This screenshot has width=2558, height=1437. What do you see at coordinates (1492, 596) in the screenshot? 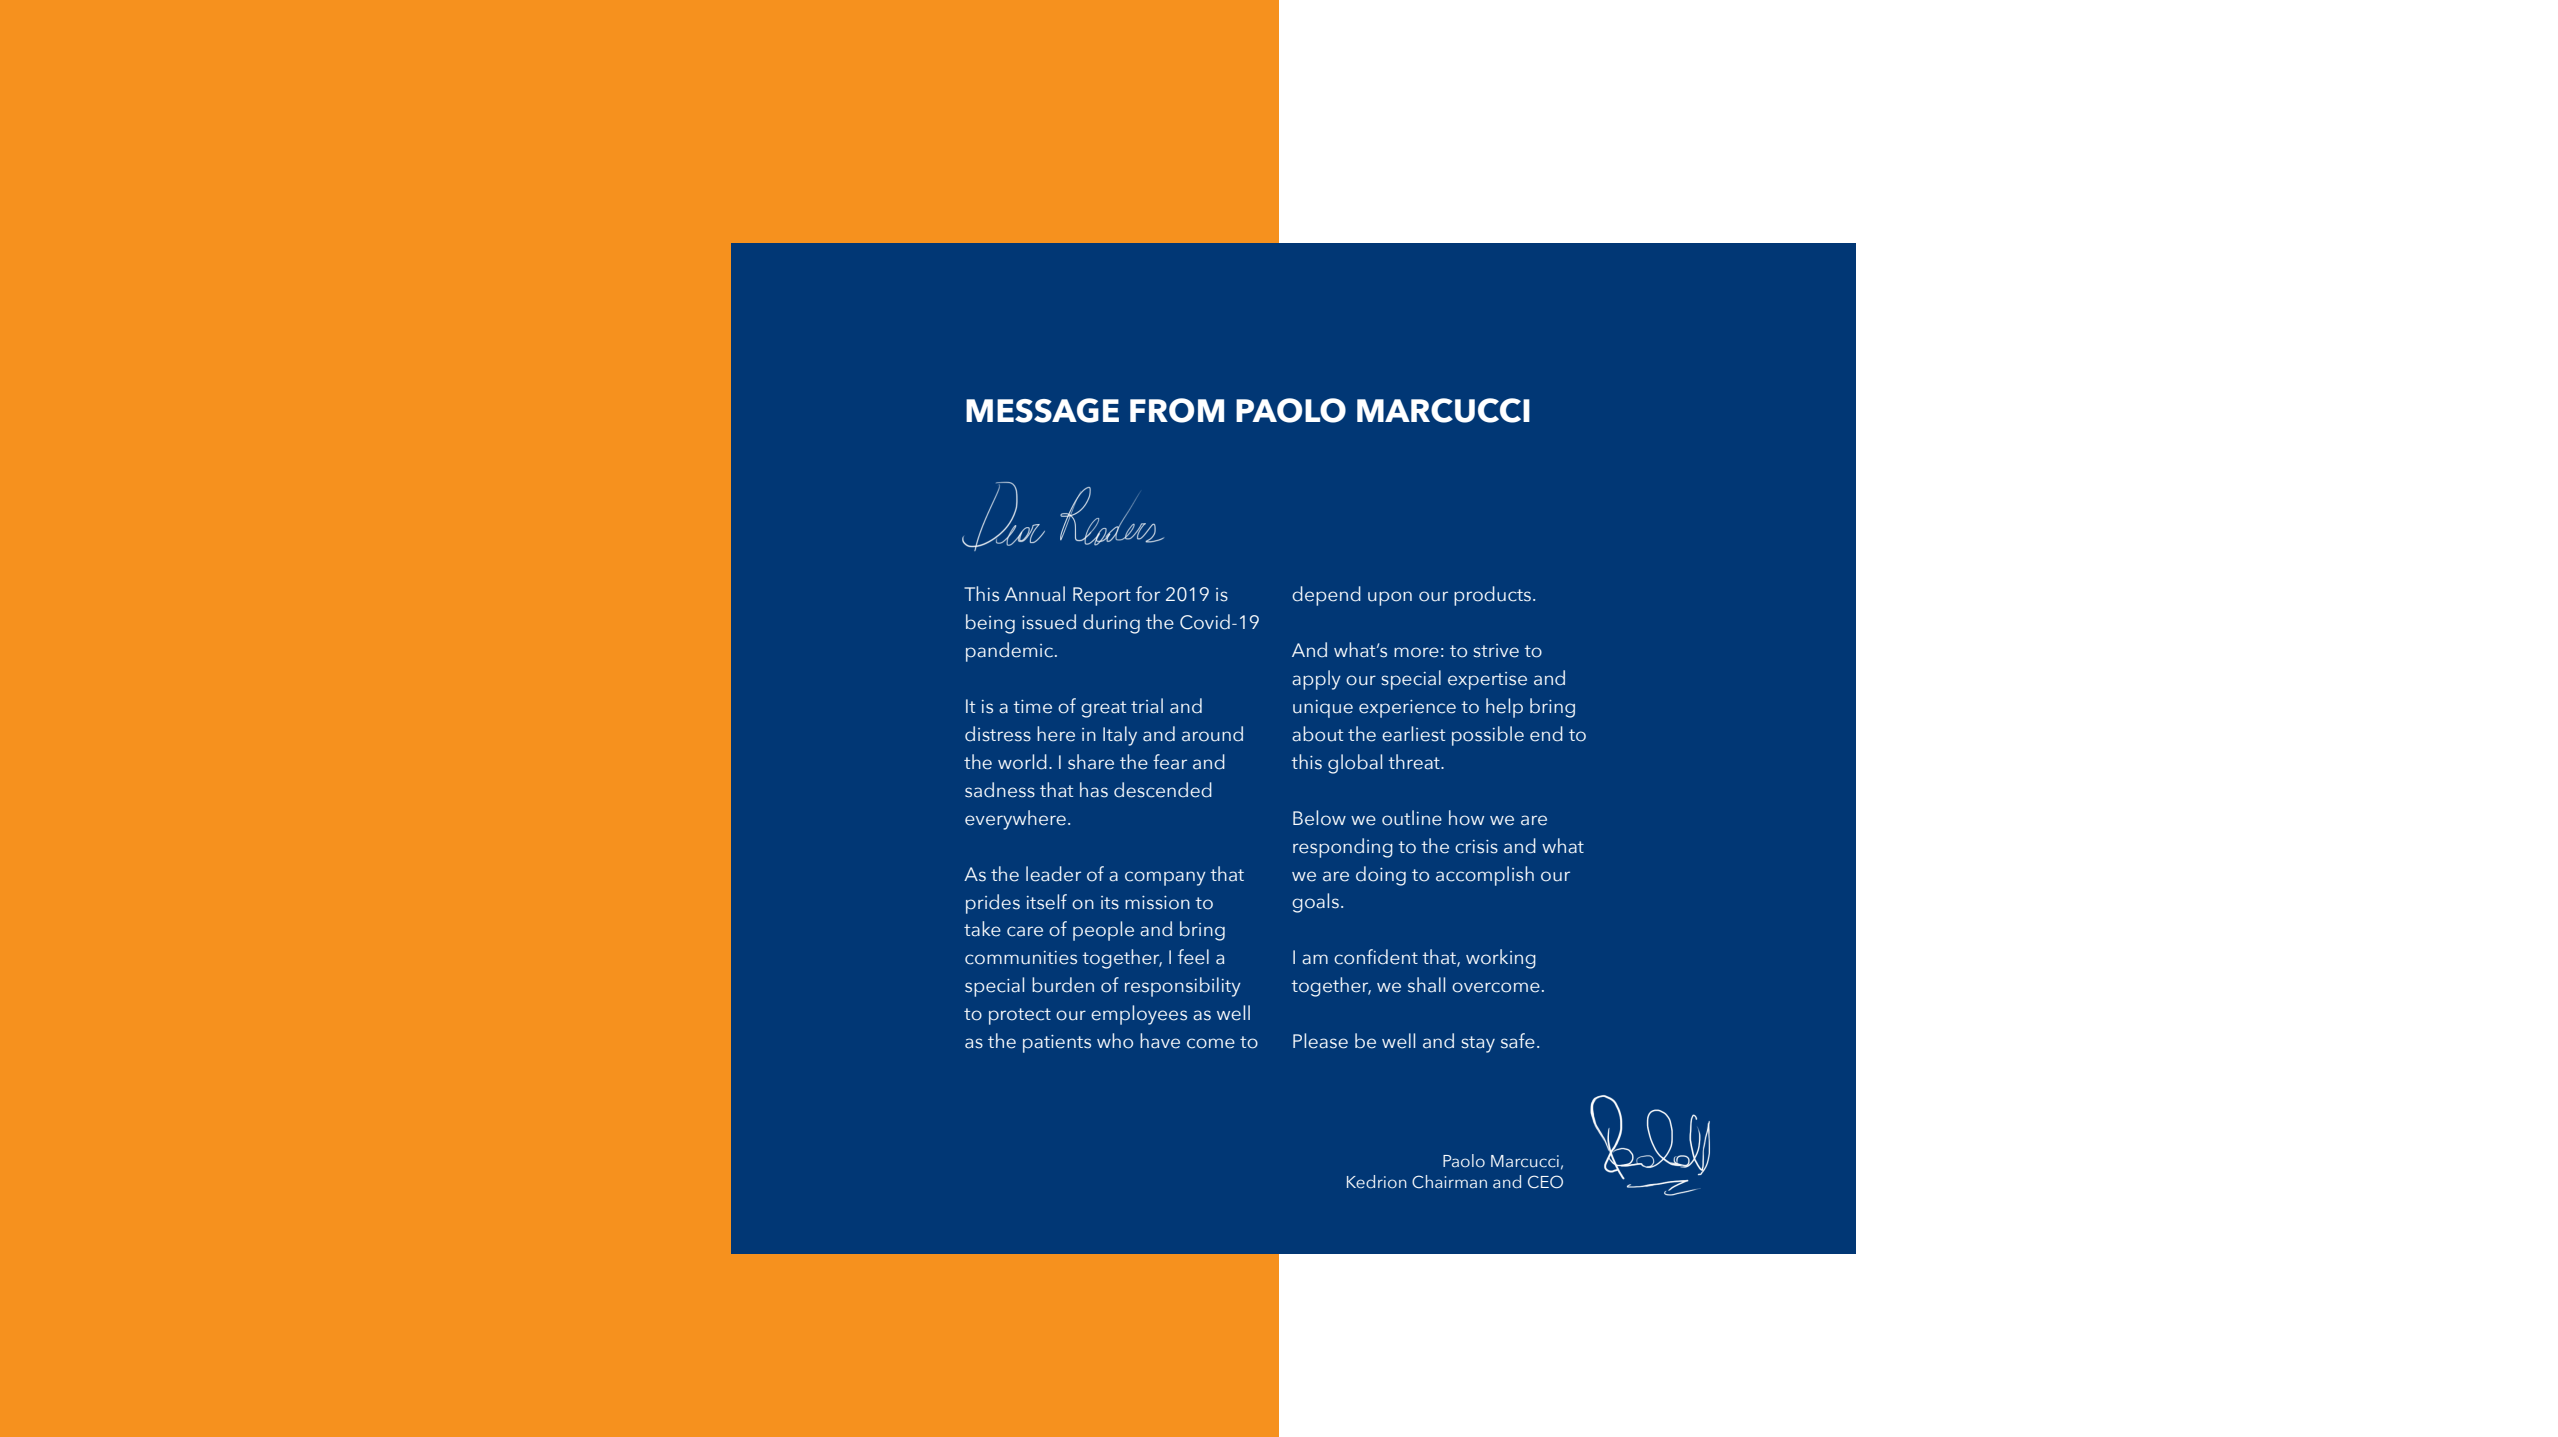
I see `products` at bounding box center [1492, 596].
